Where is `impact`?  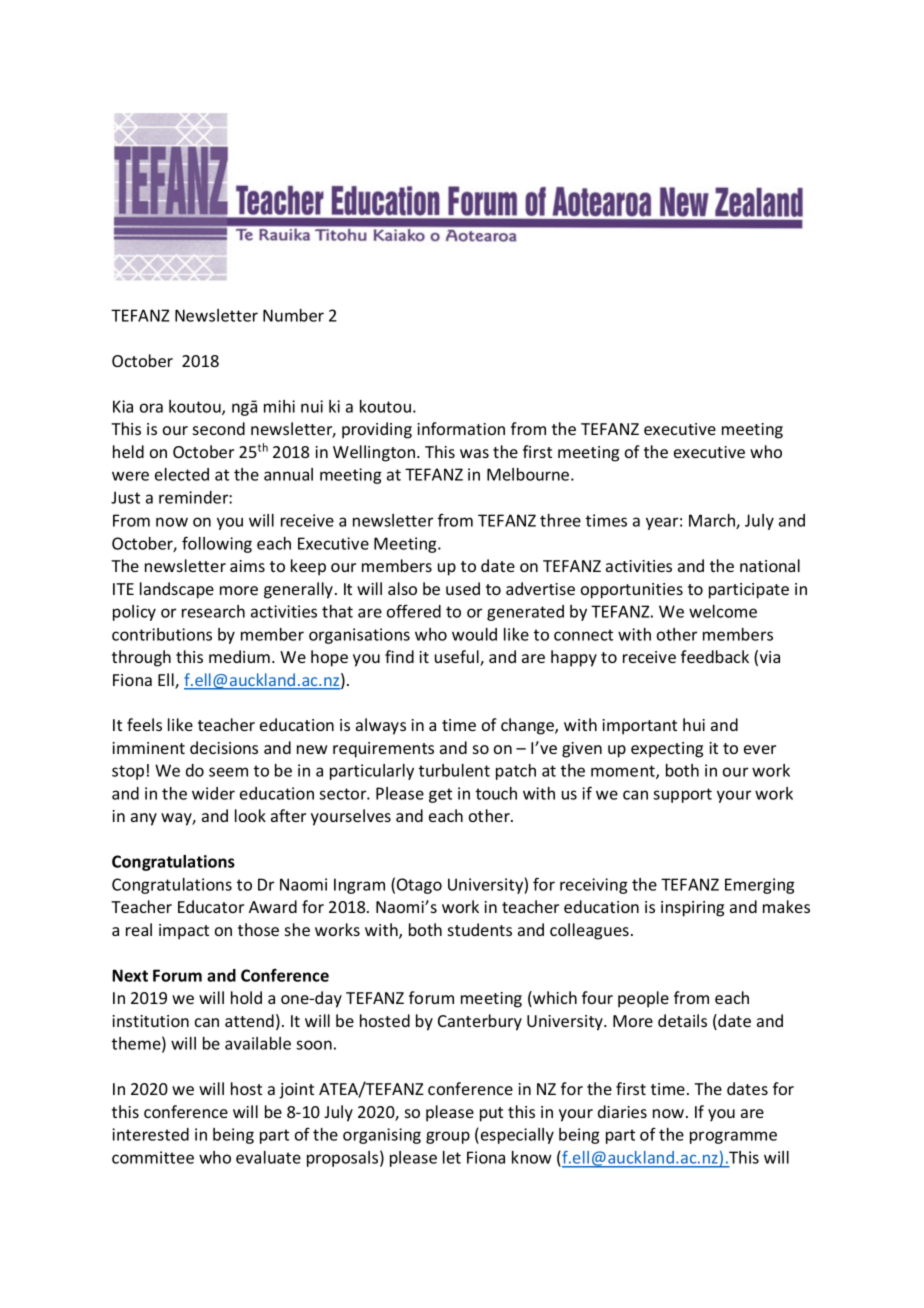 impact is located at coordinates (184, 932).
